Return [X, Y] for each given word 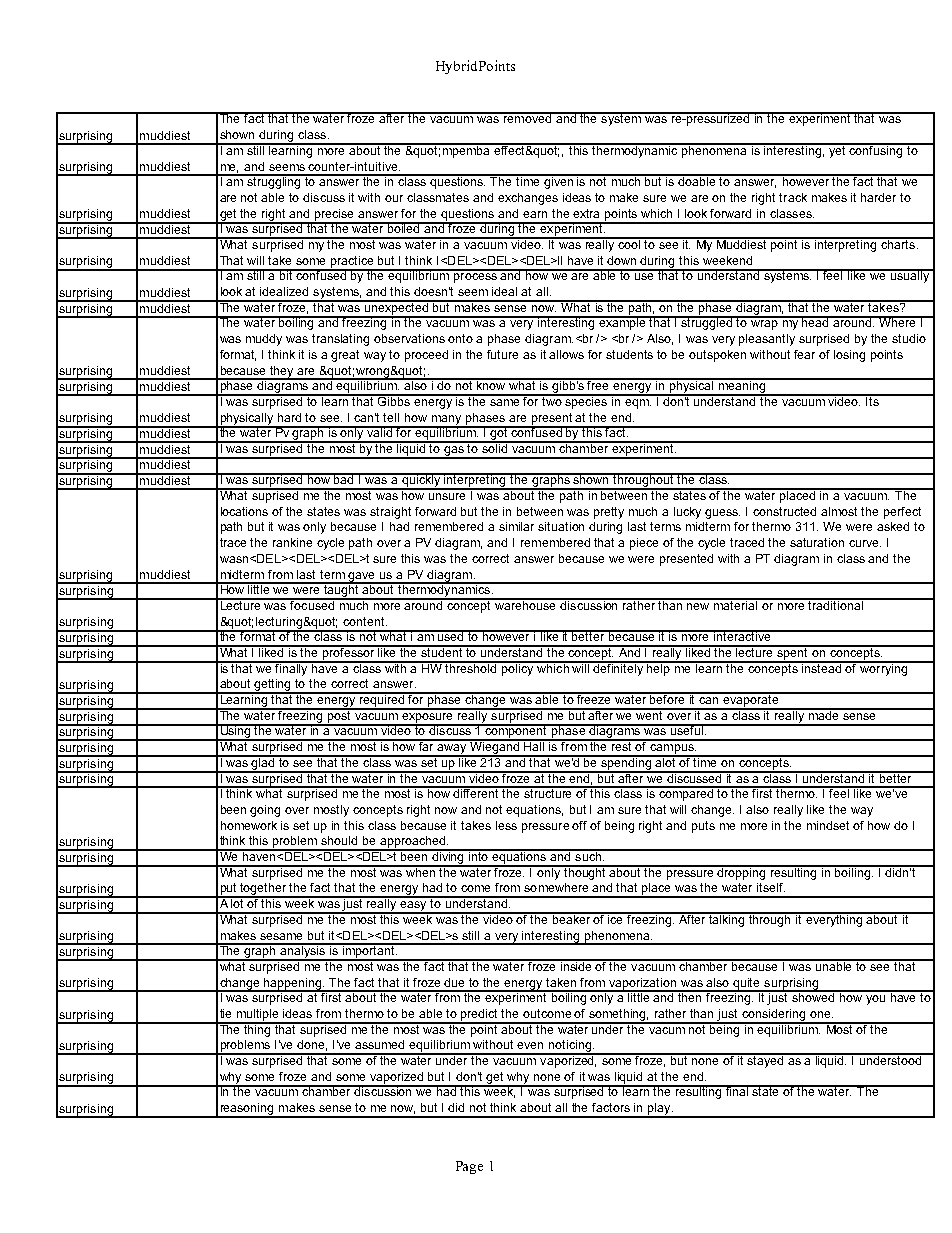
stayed [766, 1060]
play [659, 1110]
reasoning [247, 1110]
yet [838, 150]
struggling [274, 182]
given [558, 182]
